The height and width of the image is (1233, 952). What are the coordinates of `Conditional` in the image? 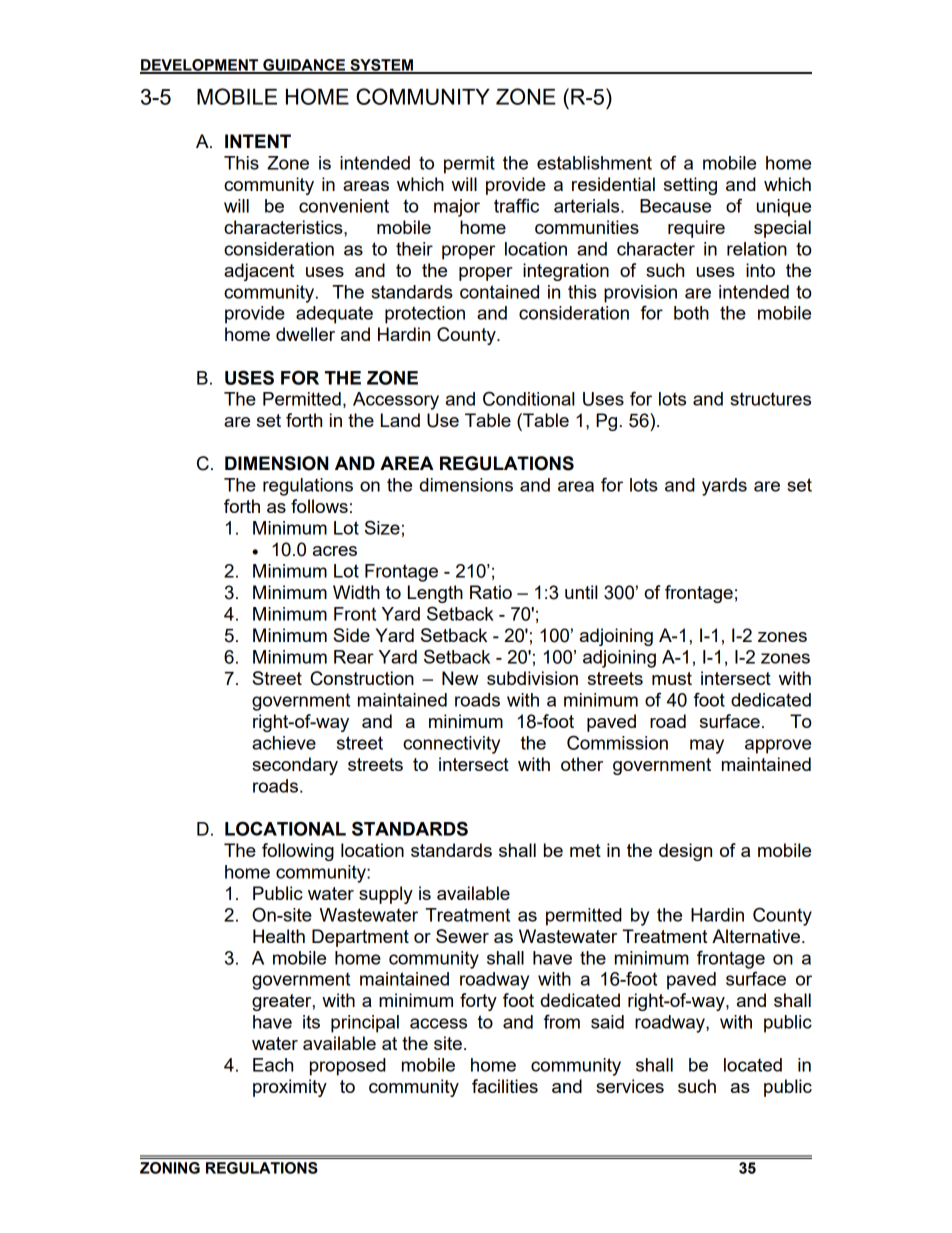 It's located at (528, 398).
